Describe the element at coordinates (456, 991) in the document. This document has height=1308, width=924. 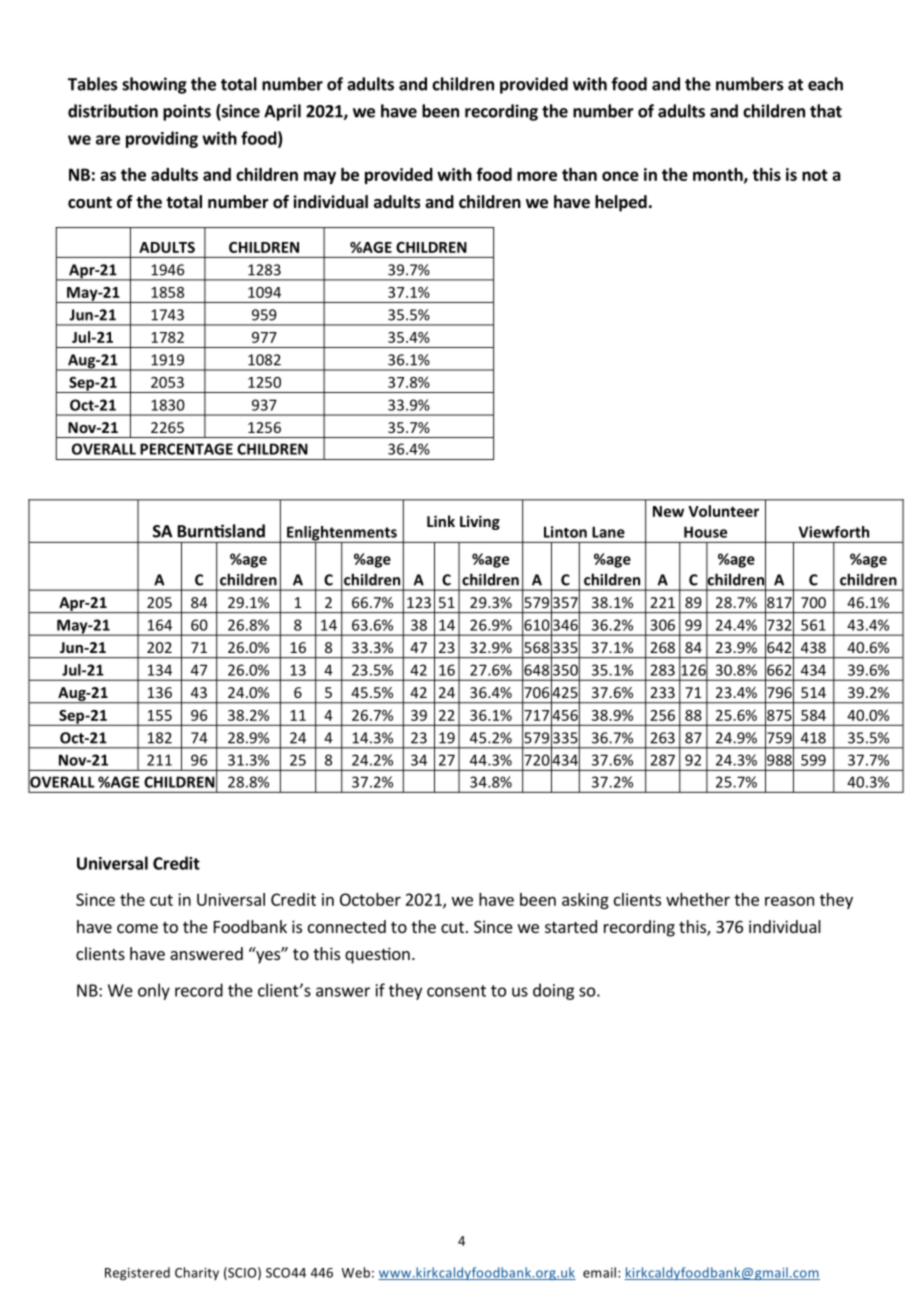
I see `consent` at that location.
